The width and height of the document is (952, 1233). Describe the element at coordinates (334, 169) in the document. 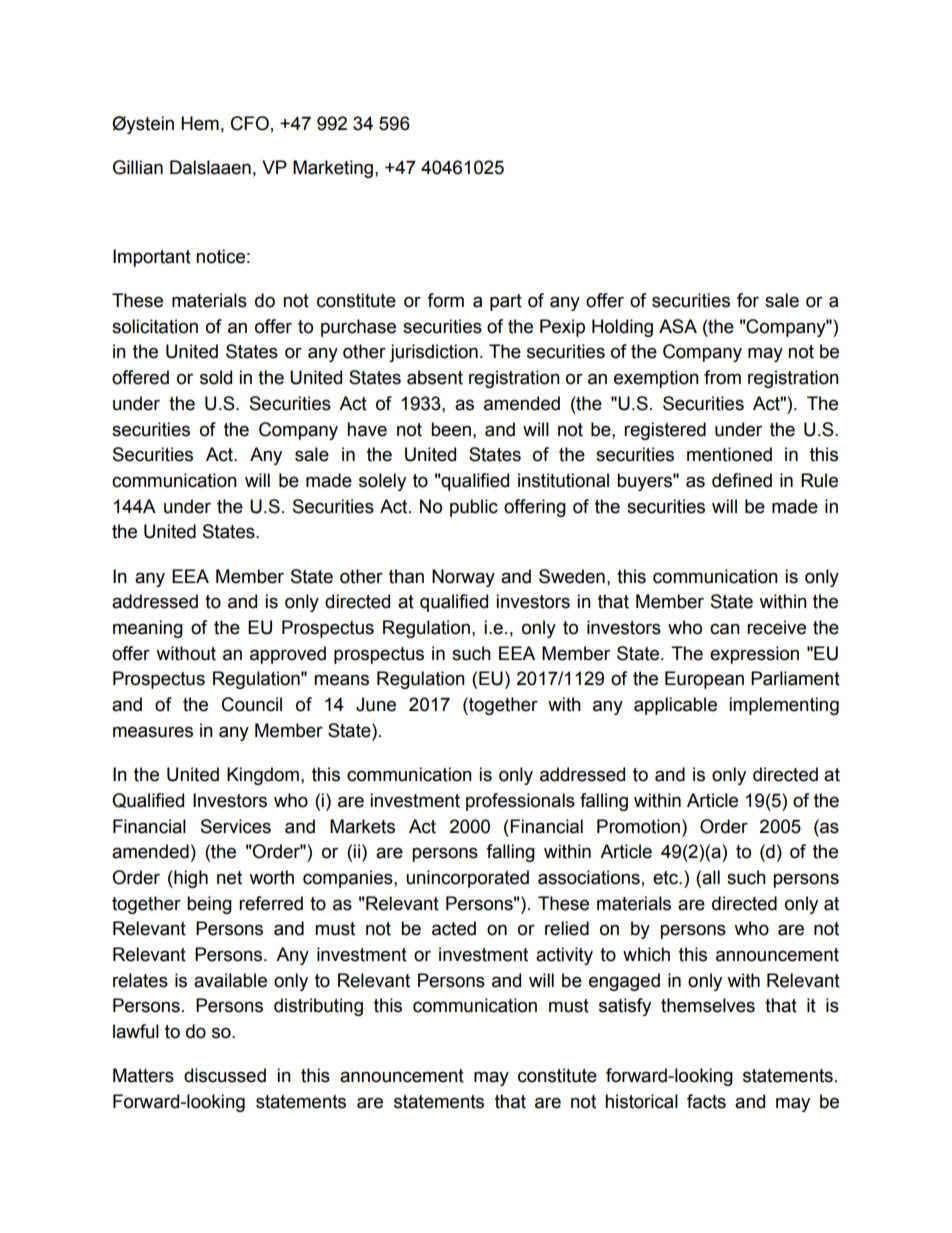

I see `Marketing` at that location.
